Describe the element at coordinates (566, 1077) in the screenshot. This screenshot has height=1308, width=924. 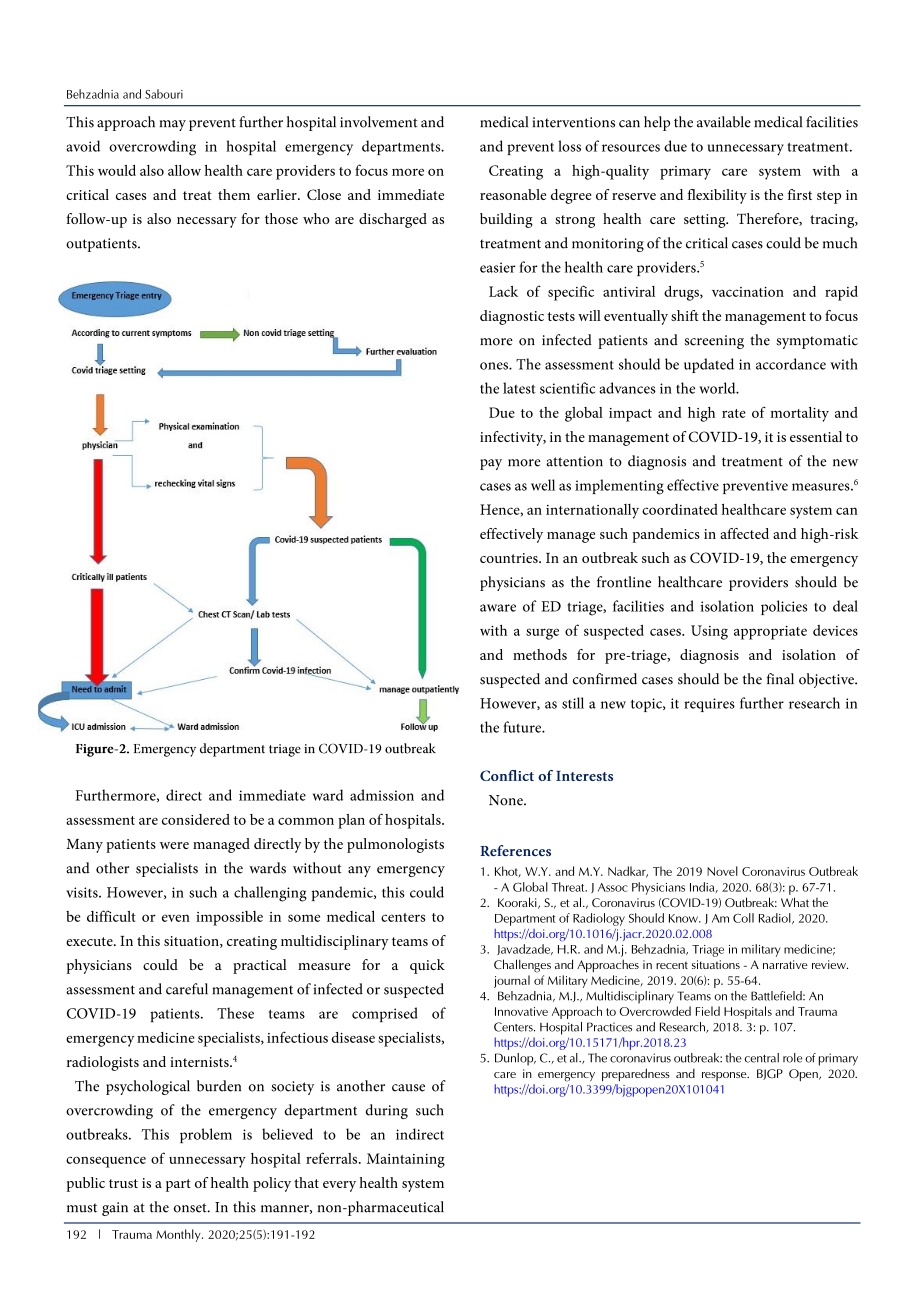
I see `emergency` at that location.
